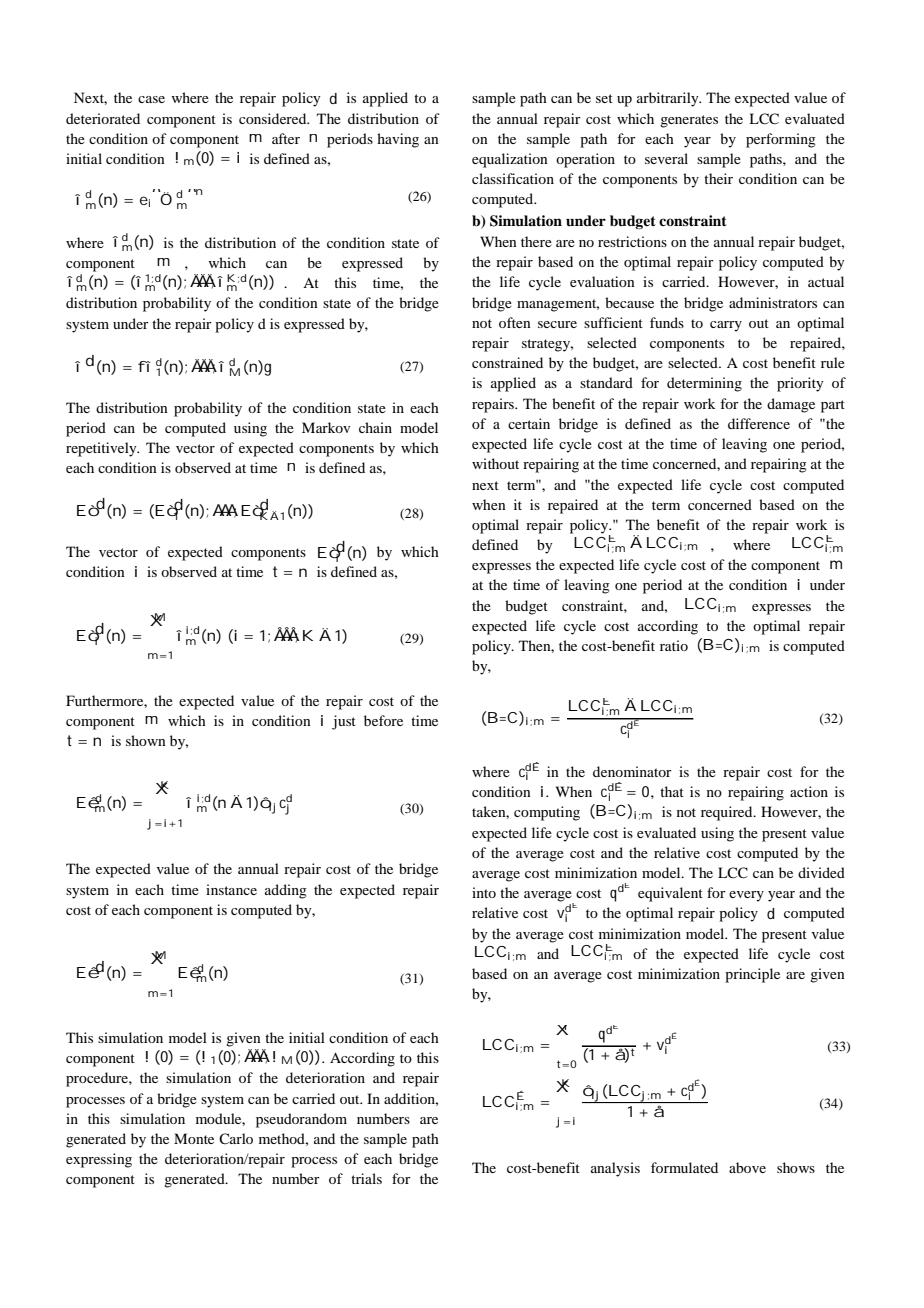 This screenshot has width=924, height=1308. What do you see at coordinates (632, 771) in the screenshot?
I see `denominator` at bounding box center [632, 771].
